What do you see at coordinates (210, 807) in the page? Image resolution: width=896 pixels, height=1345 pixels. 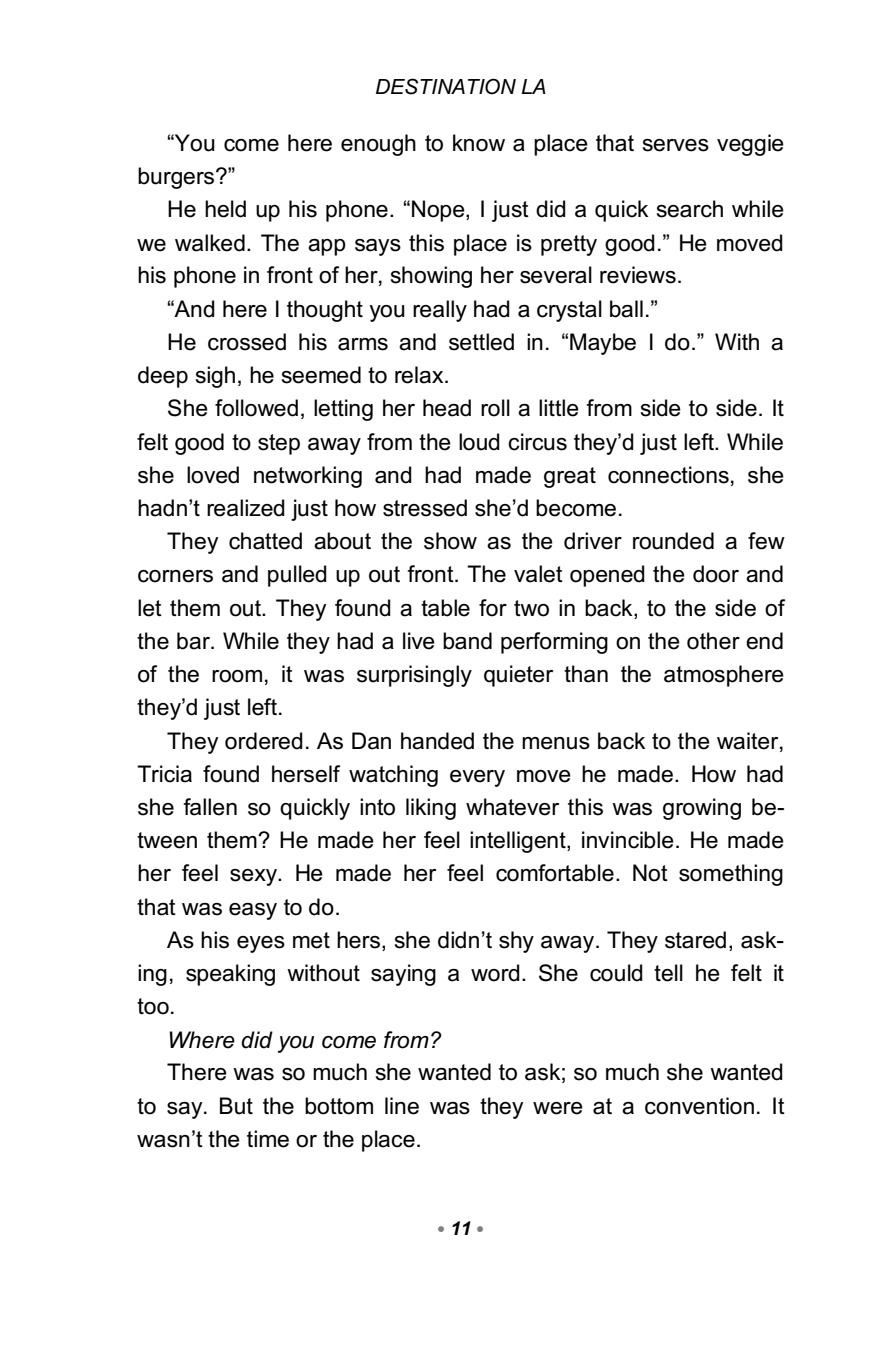 I see `fallen` at bounding box center [210, 807].
